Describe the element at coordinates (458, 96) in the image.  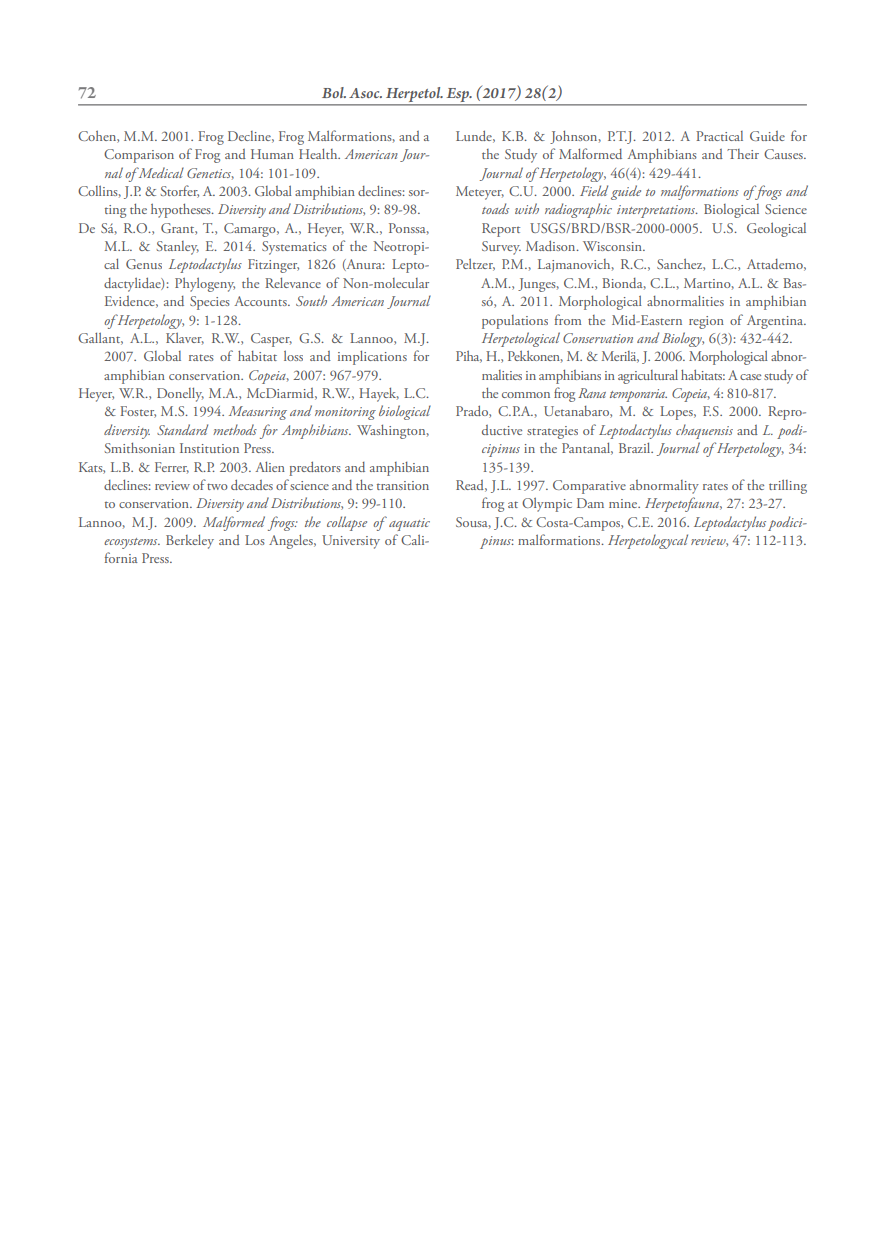
I see `Esp` at that location.
